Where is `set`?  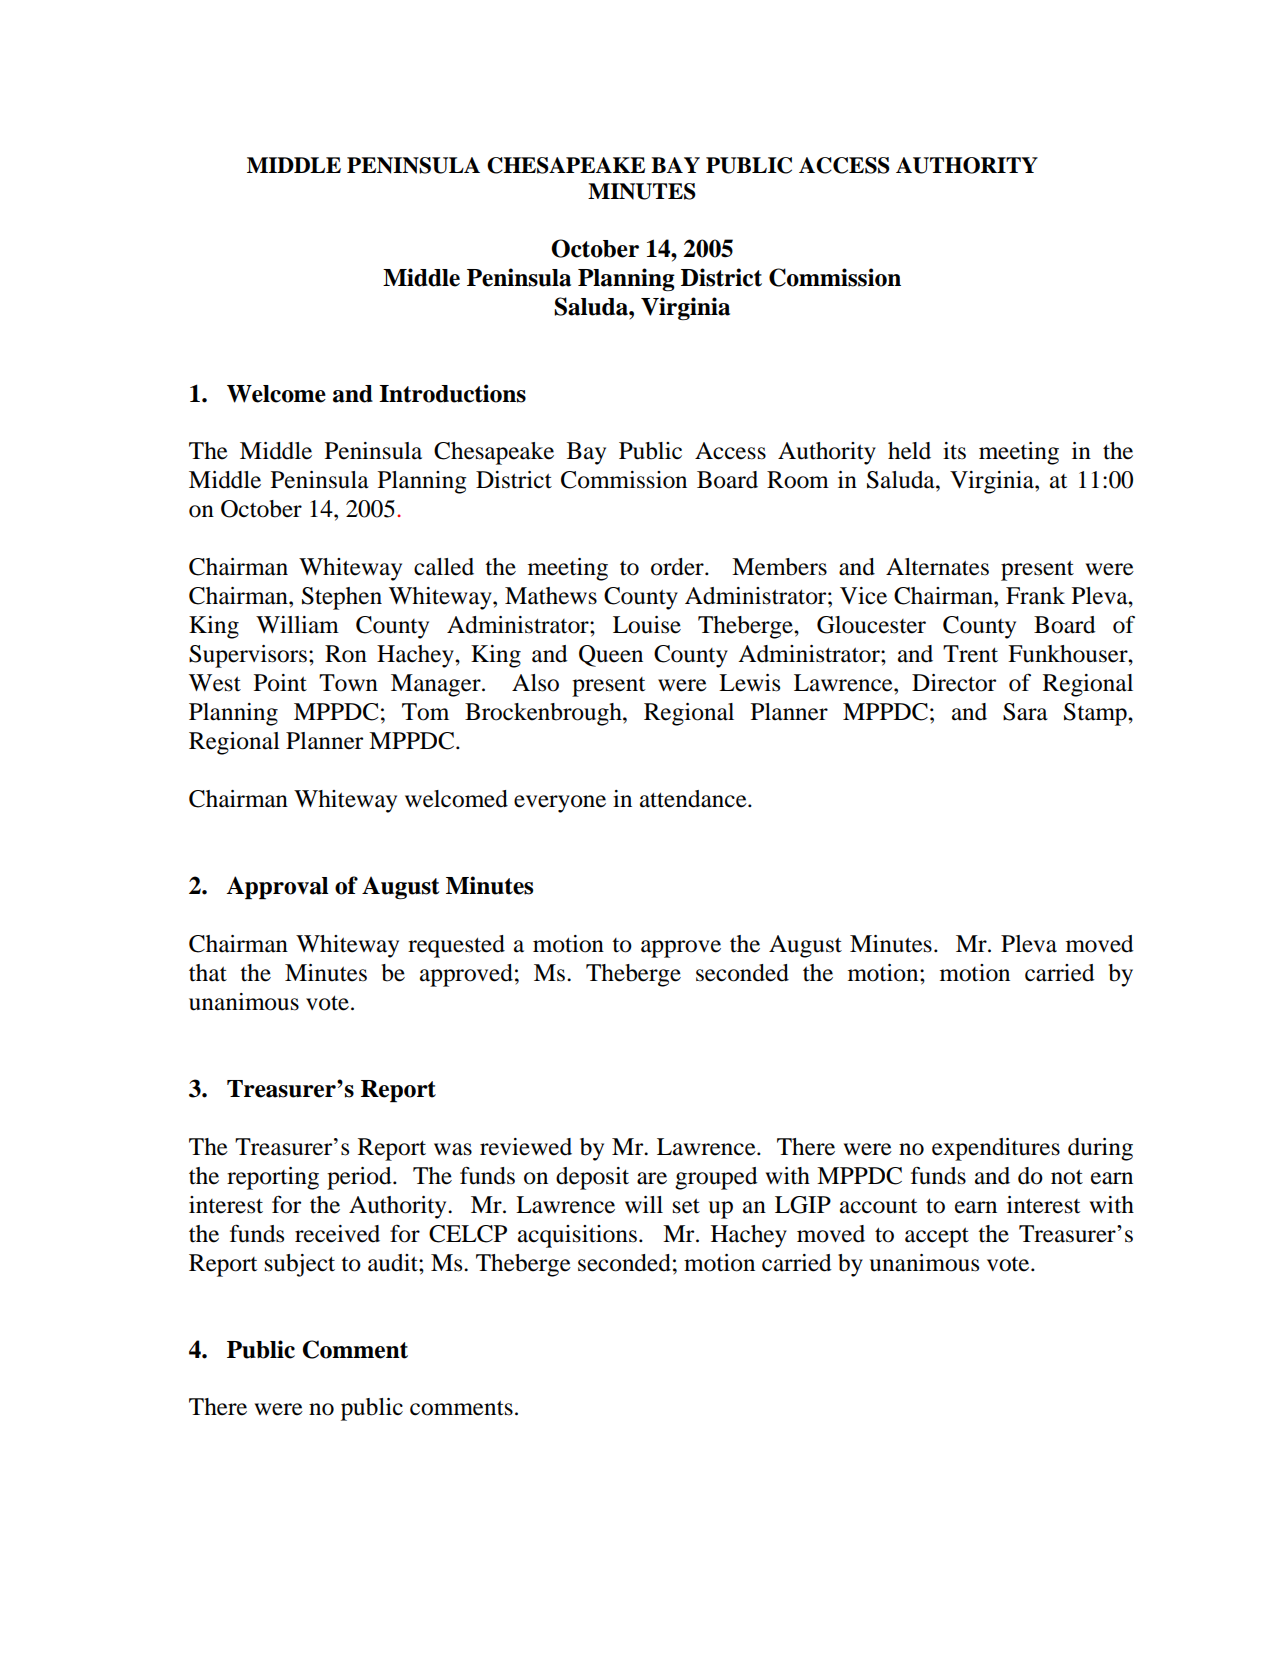
set is located at coordinates (686, 1206).
